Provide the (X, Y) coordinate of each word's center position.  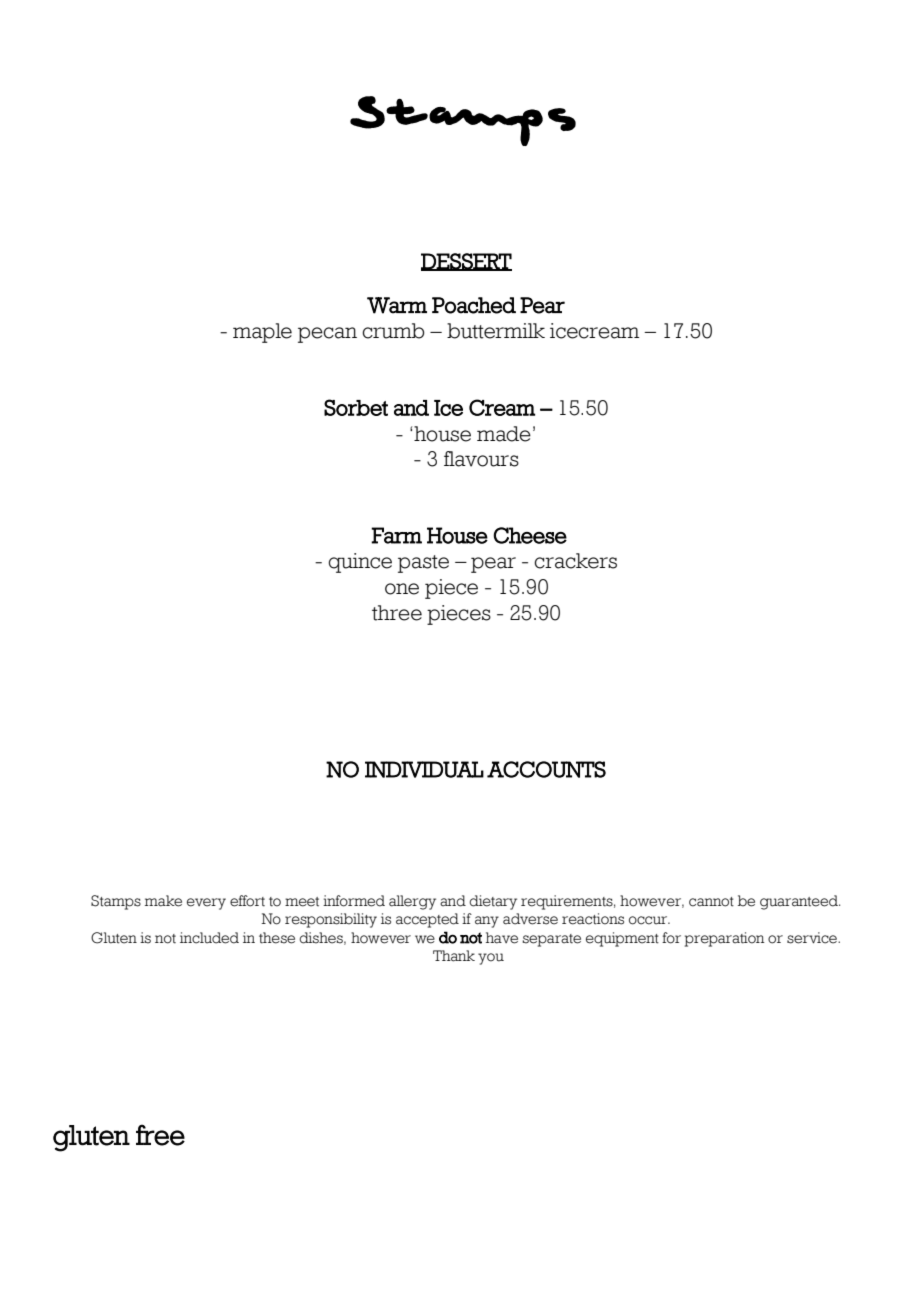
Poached (474, 305)
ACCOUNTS (546, 769)
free (160, 1135)
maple (262, 333)
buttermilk (496, 331)
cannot (711, 902)
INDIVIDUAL (424, 769)
